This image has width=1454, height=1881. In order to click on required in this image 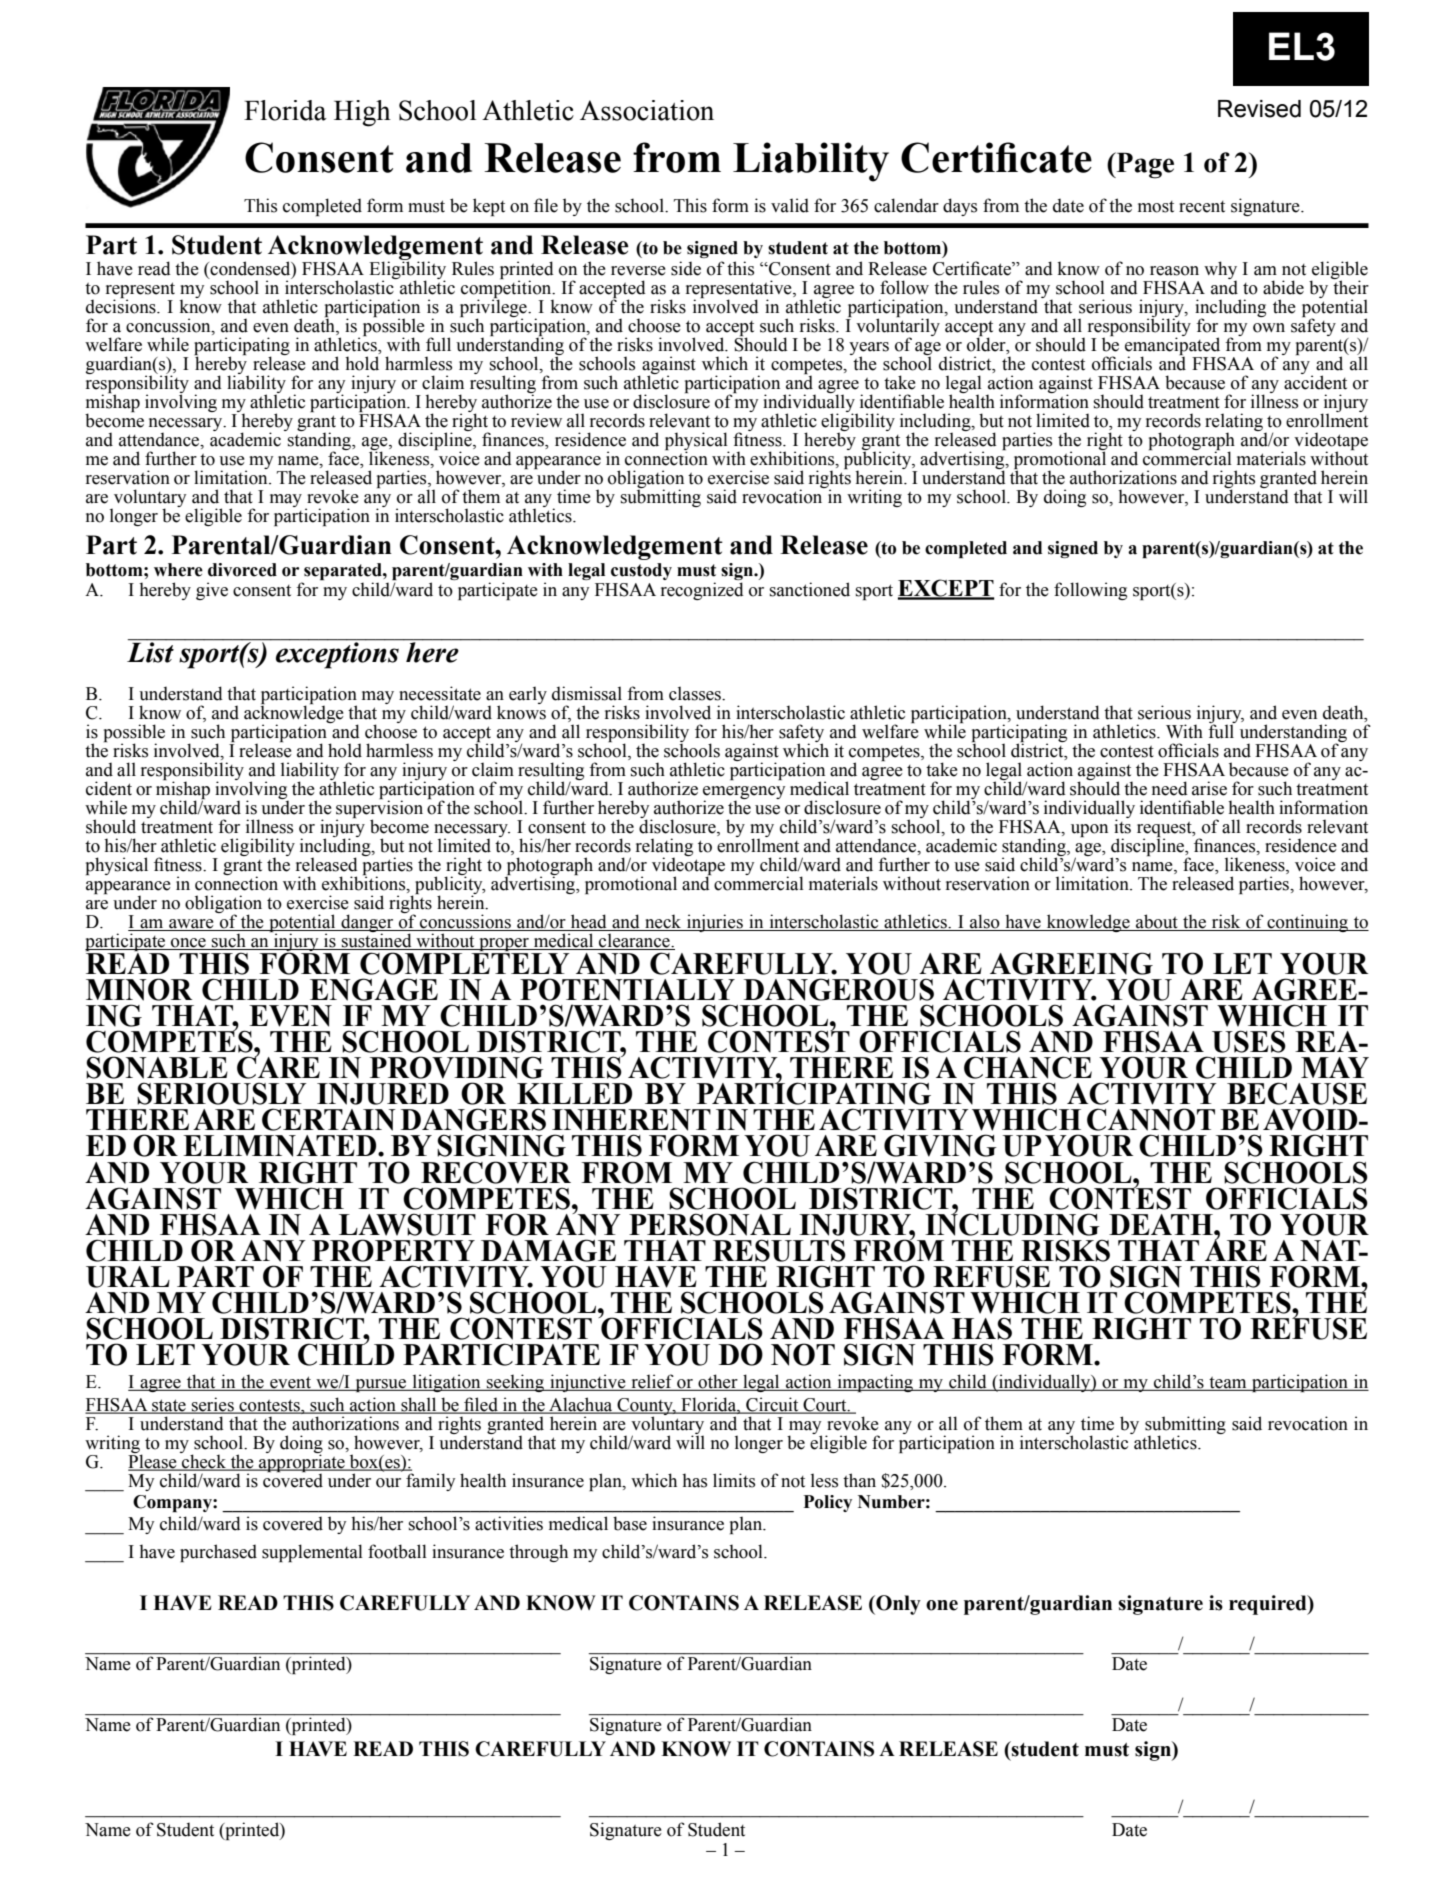, I will do `click(1269, 1605)`.
